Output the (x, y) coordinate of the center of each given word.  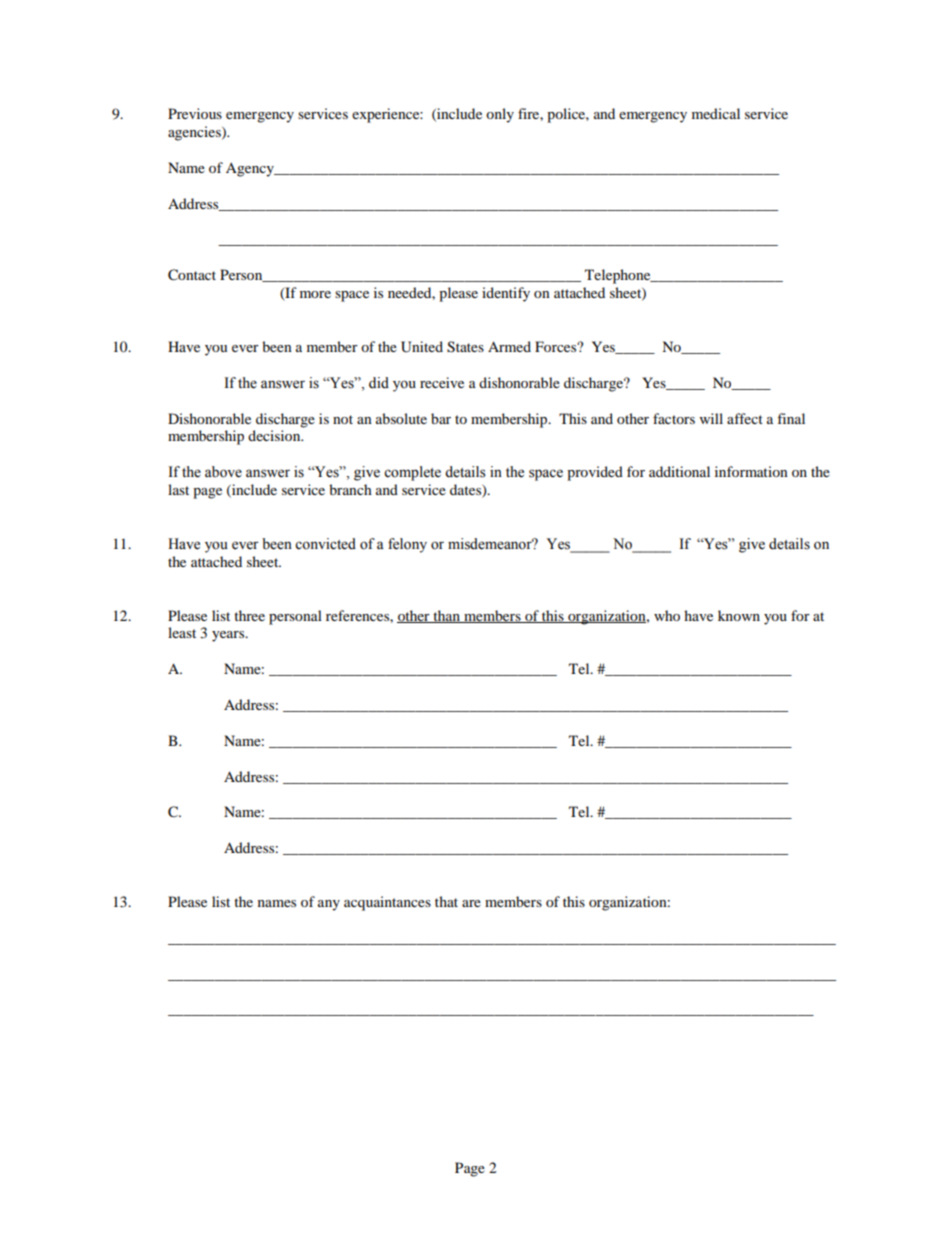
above (223, 472)
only (500, 115)
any (329, 905)
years (229, 636)
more (315, 294)
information (751, 471)
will (711, 418)
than (446, 616)
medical (716, 113)
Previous (195, 113)
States (465, 347)
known (739, 615)
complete (412, 473)
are (471, 903)
